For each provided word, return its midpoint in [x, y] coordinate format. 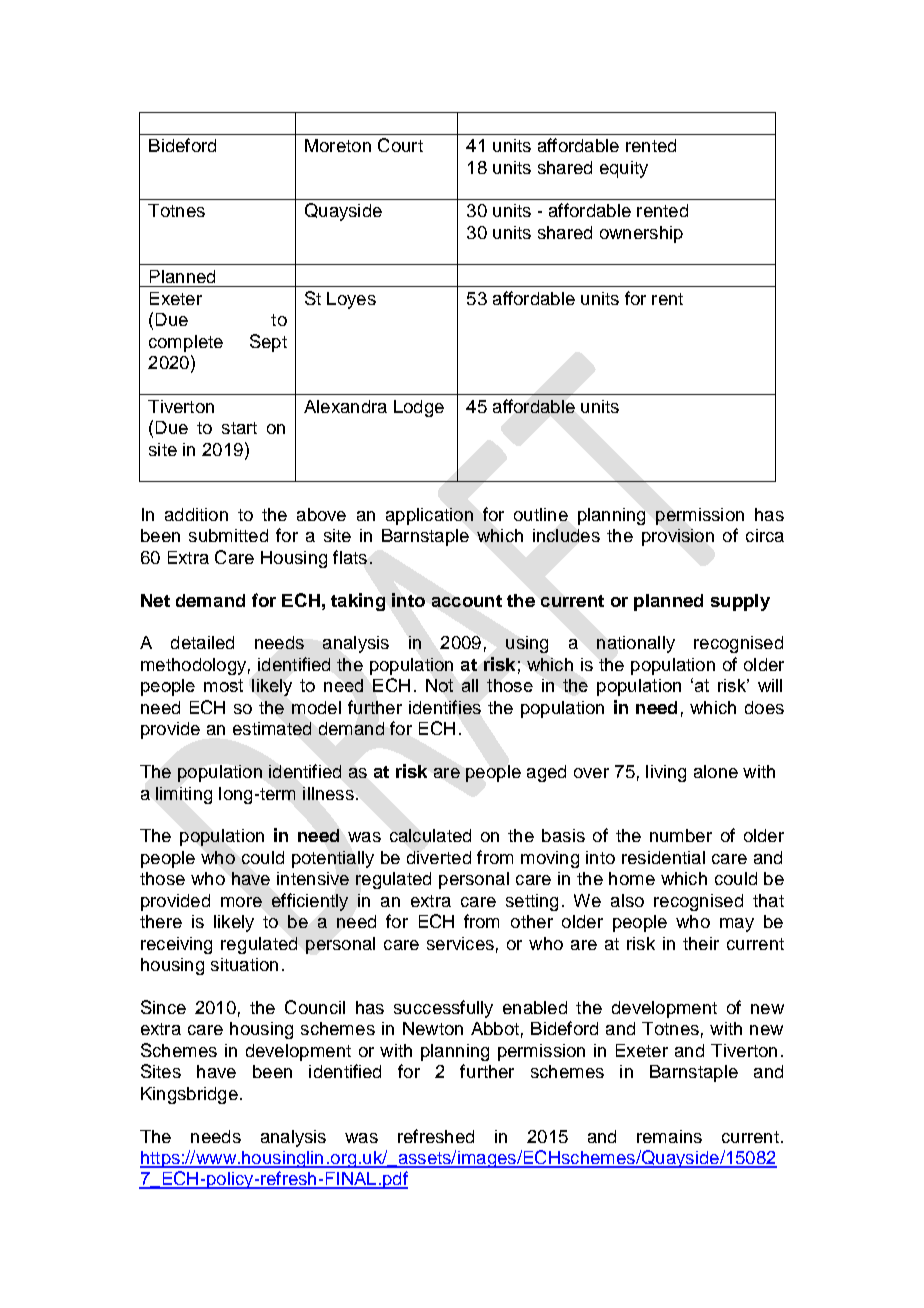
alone [716, 771]
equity [624, 169]
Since [163, 1007]
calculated [430, 835]
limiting [184, 795]
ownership [641, 234]
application [429, 516]
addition [196, 514]
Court [400, 145]
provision [678, 537]
